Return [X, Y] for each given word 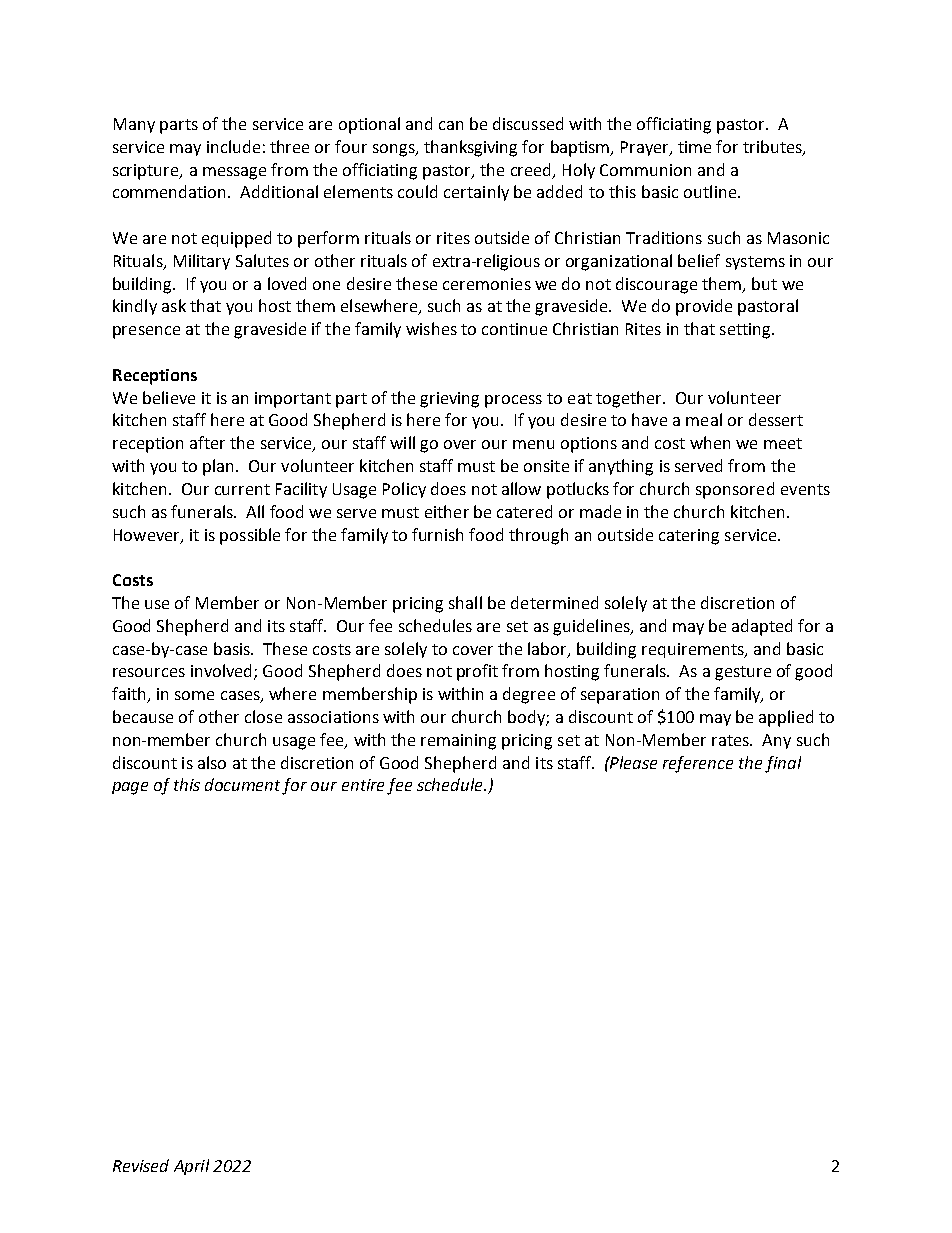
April [191, 1167]
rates [731, 740]
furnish [437, 534]
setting [746, 331]
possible [250, 536]
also [212, 762]
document [244, 786]
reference [698, 764]
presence [146, 332]
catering [689, 537]
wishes [431, 328]
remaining [458, 742]
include [233, 146]
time [694, 147]
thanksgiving [470, 148]
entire [363, 785]
